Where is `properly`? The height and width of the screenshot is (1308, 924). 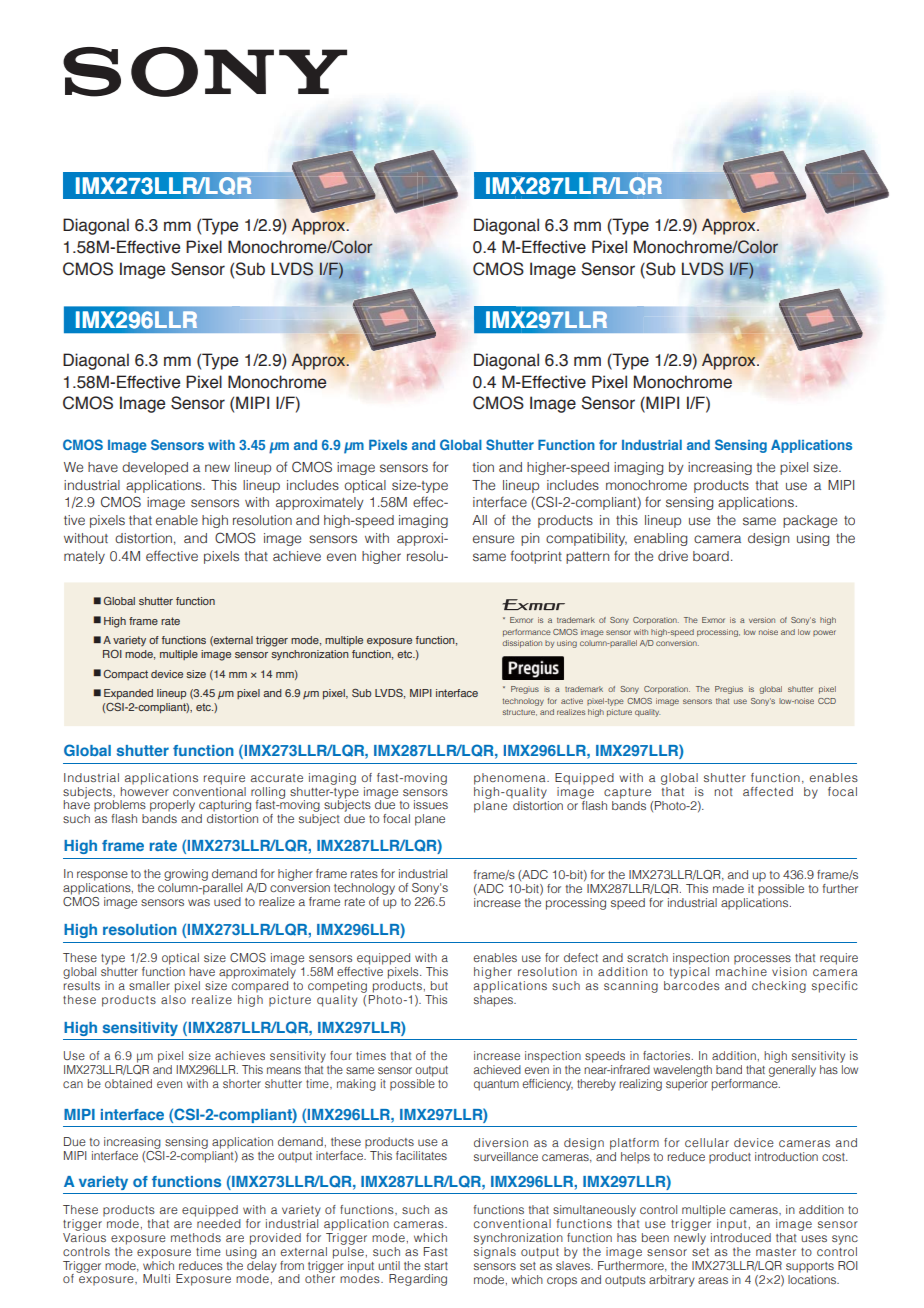 properly is located at coordinates (172, 806).
